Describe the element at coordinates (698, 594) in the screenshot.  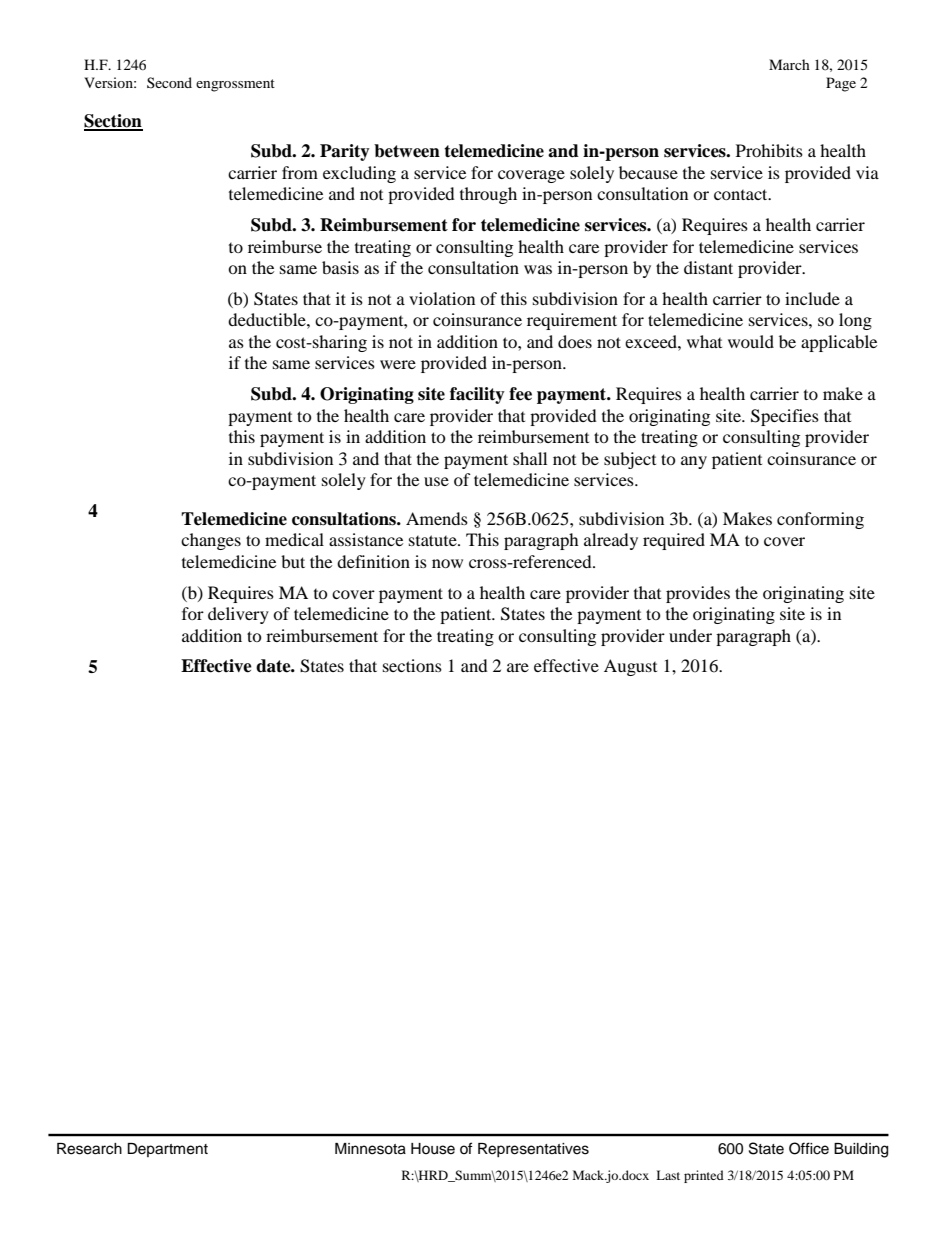
I see `provides` at that location.
